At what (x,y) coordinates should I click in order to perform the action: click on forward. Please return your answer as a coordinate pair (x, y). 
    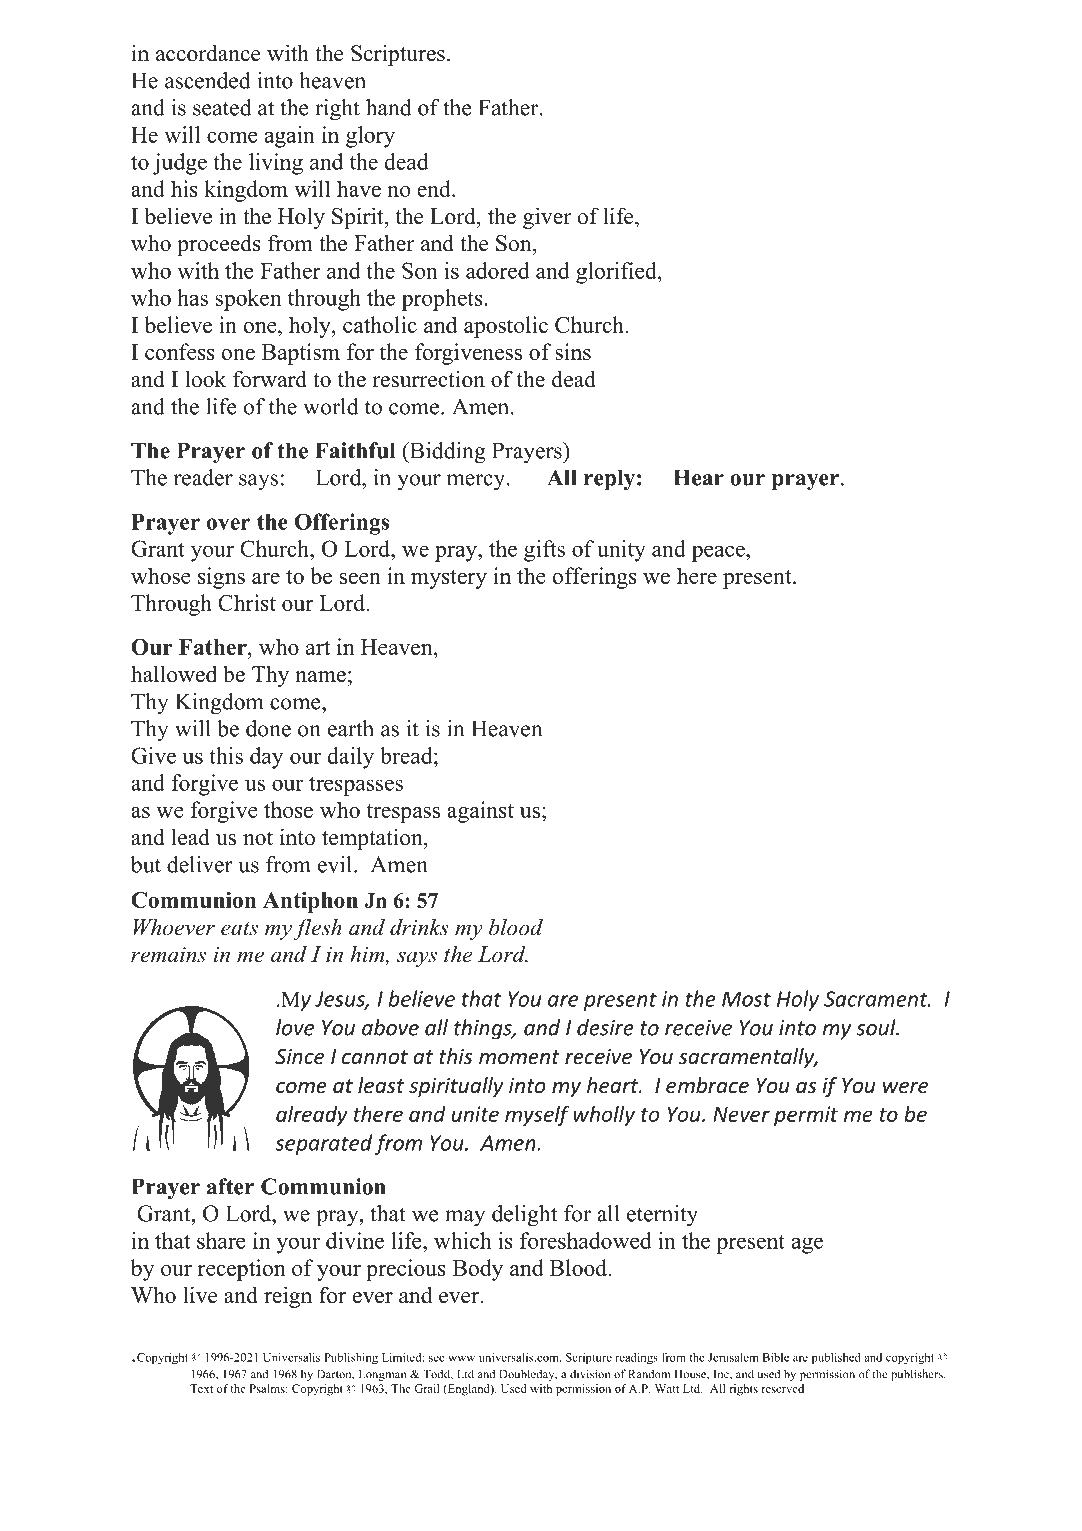
    Looking at the image, I should click on (270, 379).
